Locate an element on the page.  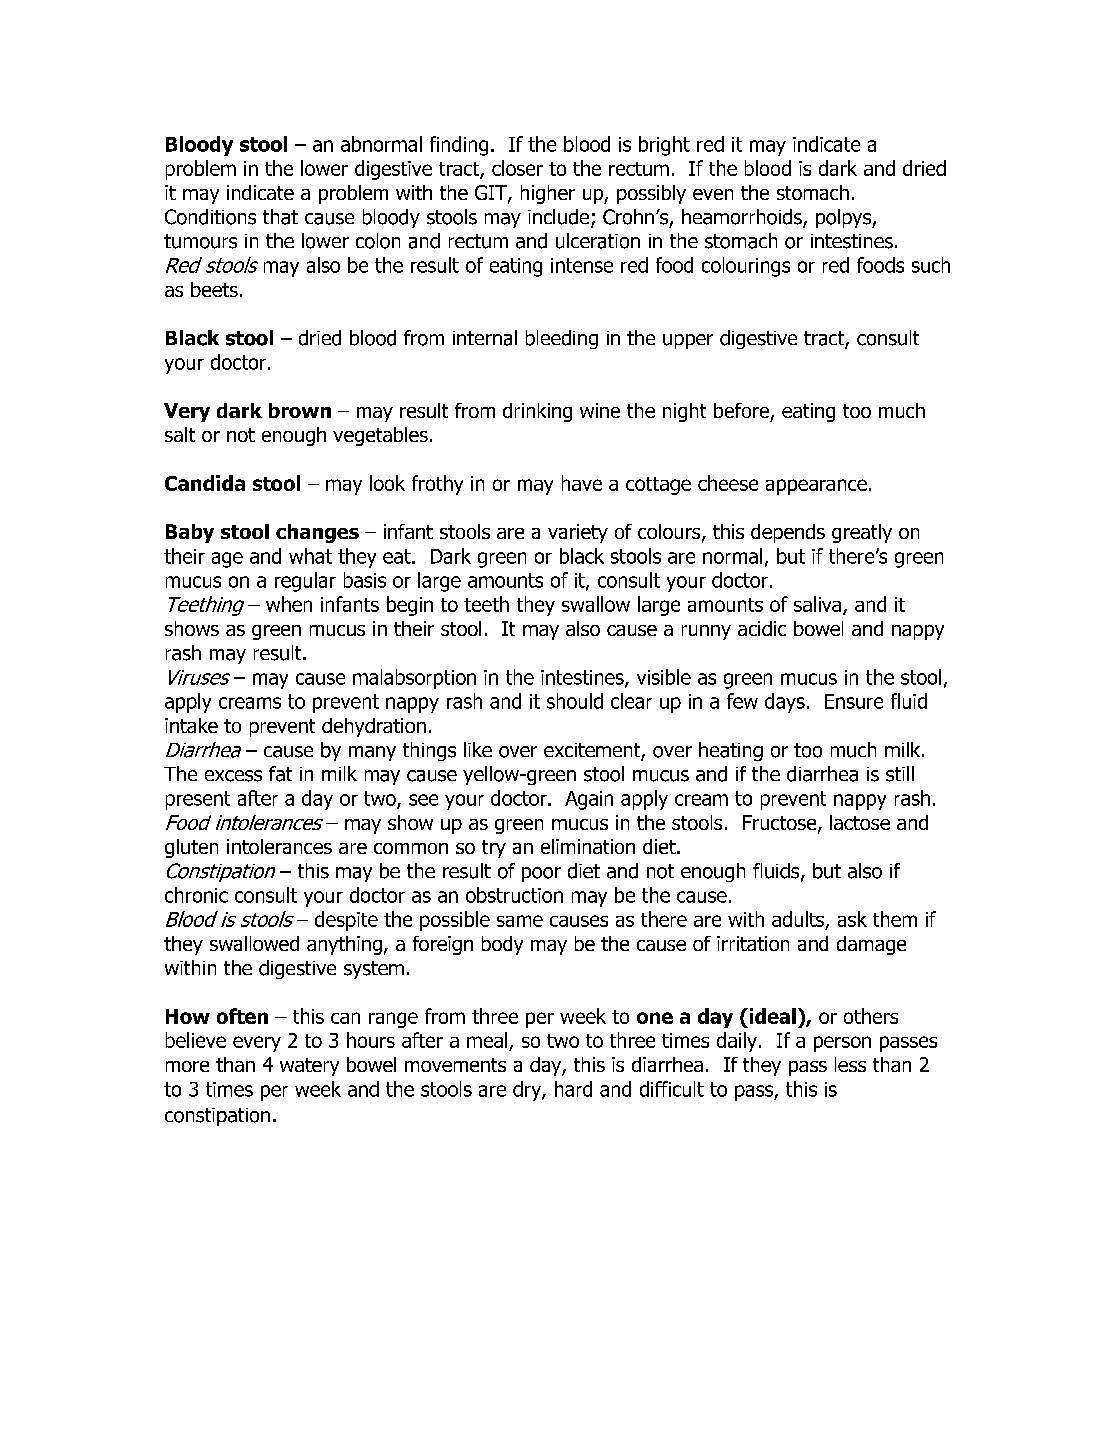
such is located at coordinates (931, 265).
